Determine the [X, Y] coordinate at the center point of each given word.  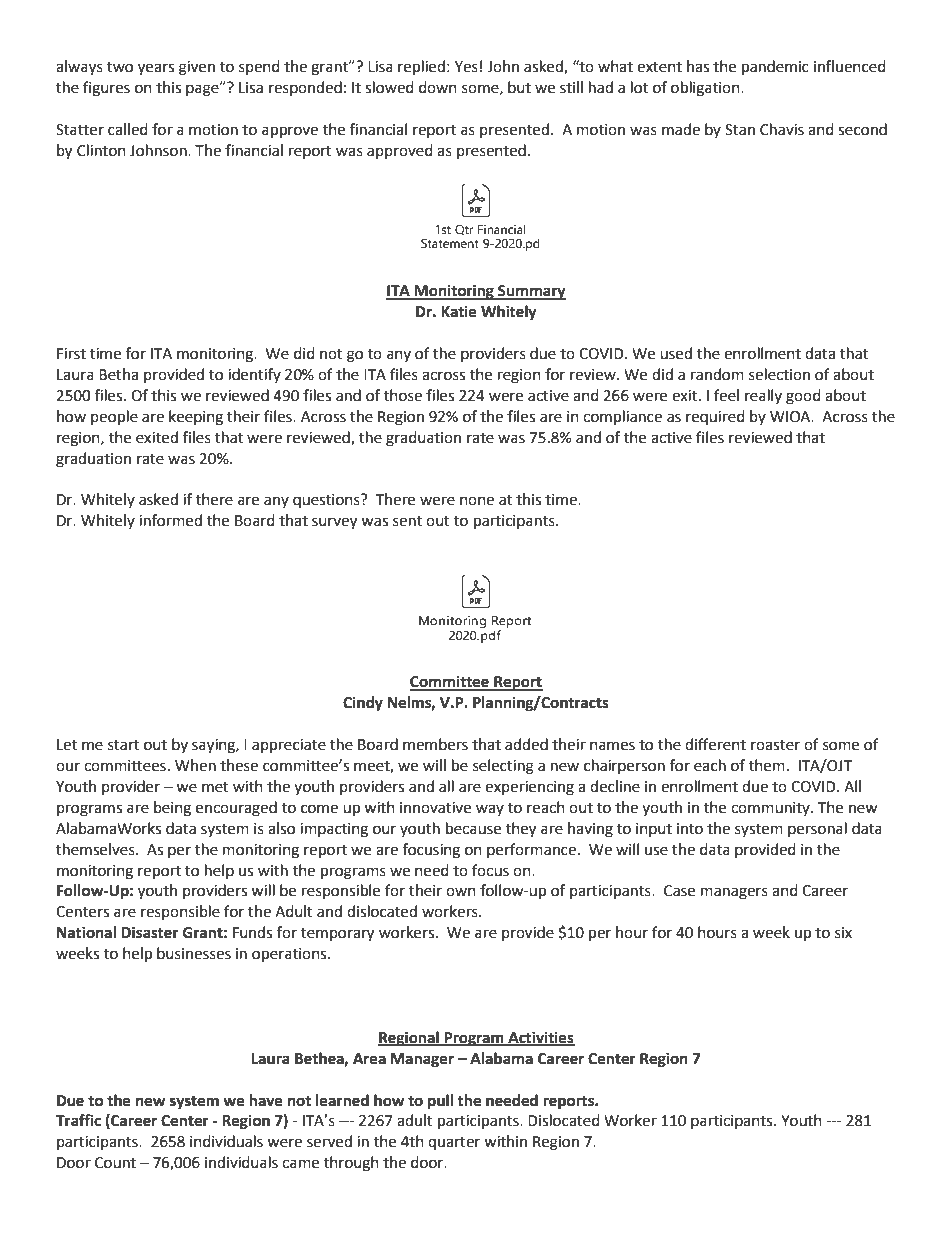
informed [170, 520]
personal [817, 829]
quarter [454, 1143]
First [71, 354]
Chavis [782, 129]
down [438, 87]
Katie [459, 311]
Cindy [363, 704]
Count [115, 1163]
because [473, 828]
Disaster [150, 932]
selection [779, 374]
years [156, 69]
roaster [775, 745]
